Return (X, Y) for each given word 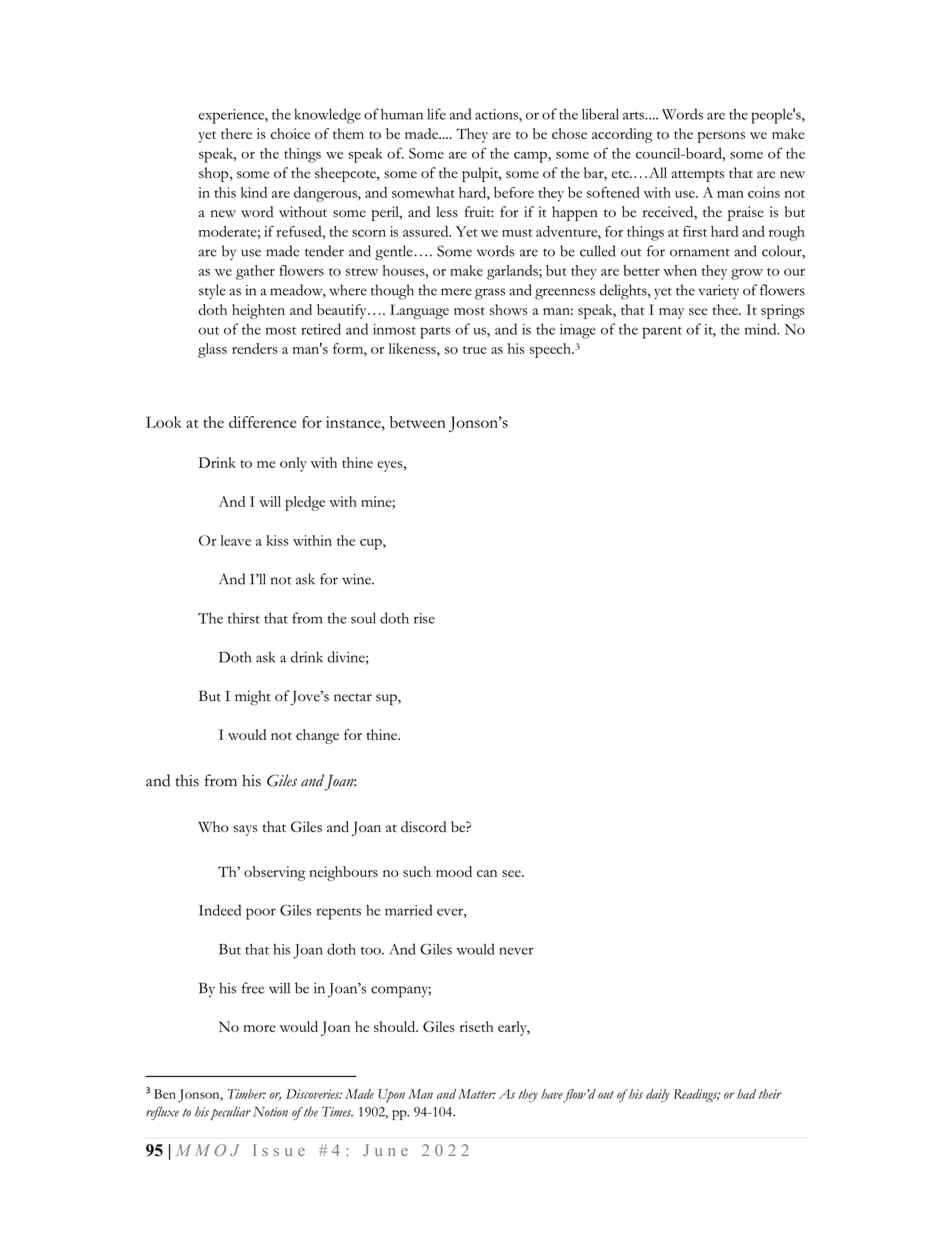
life (436, 114)
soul (363, 618)
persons (721, 137)
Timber (246, 1094)
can (487, 873)
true (475, 350)
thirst (244, 618)
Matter (477, 1094)
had (746, 1094)
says (245, 830)
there (236, 133)
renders (255, 348)
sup (387, 700)
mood (454, 871)
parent (662, 333)
